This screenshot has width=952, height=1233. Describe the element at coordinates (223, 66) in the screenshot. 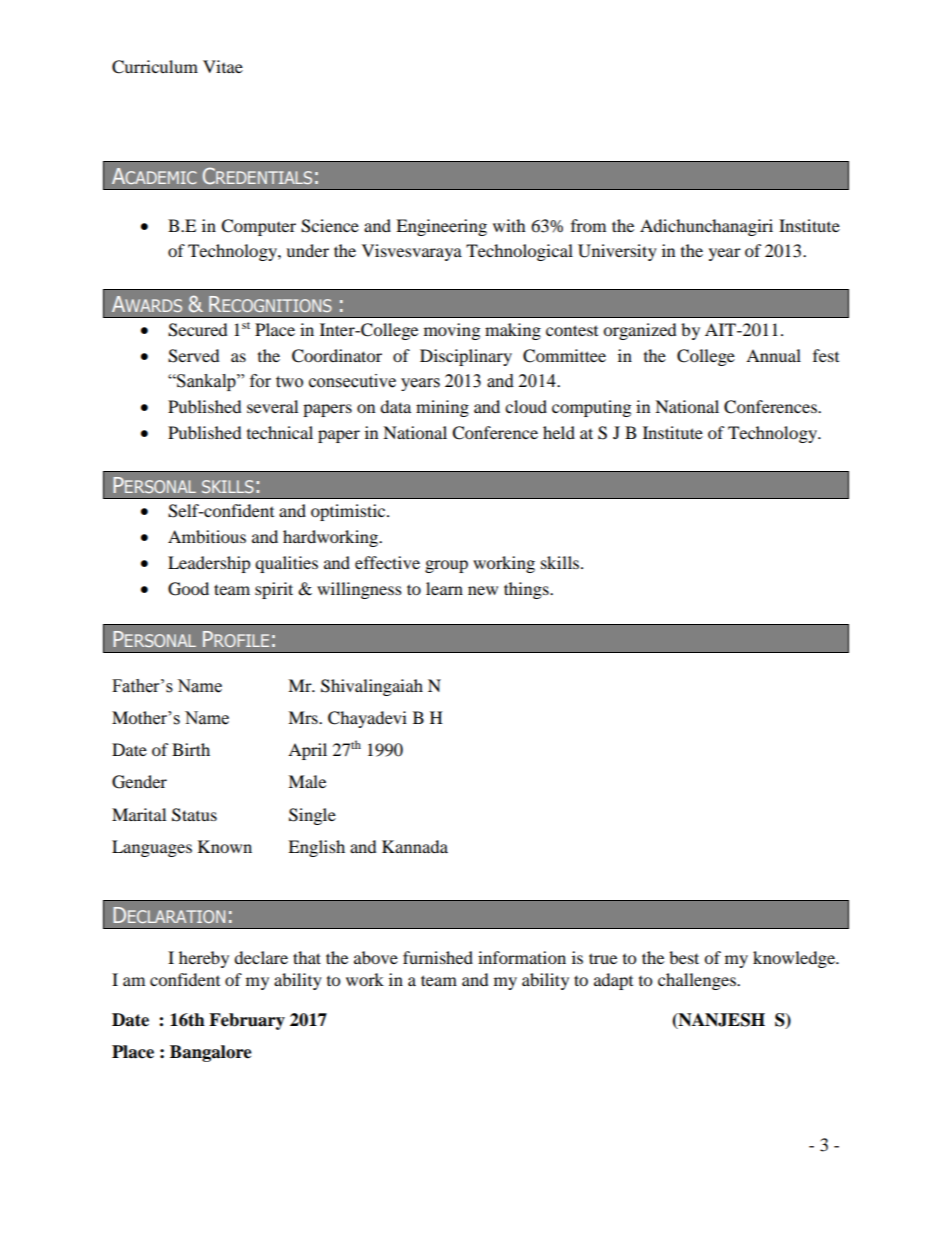

I see `Vitae` at that location.
